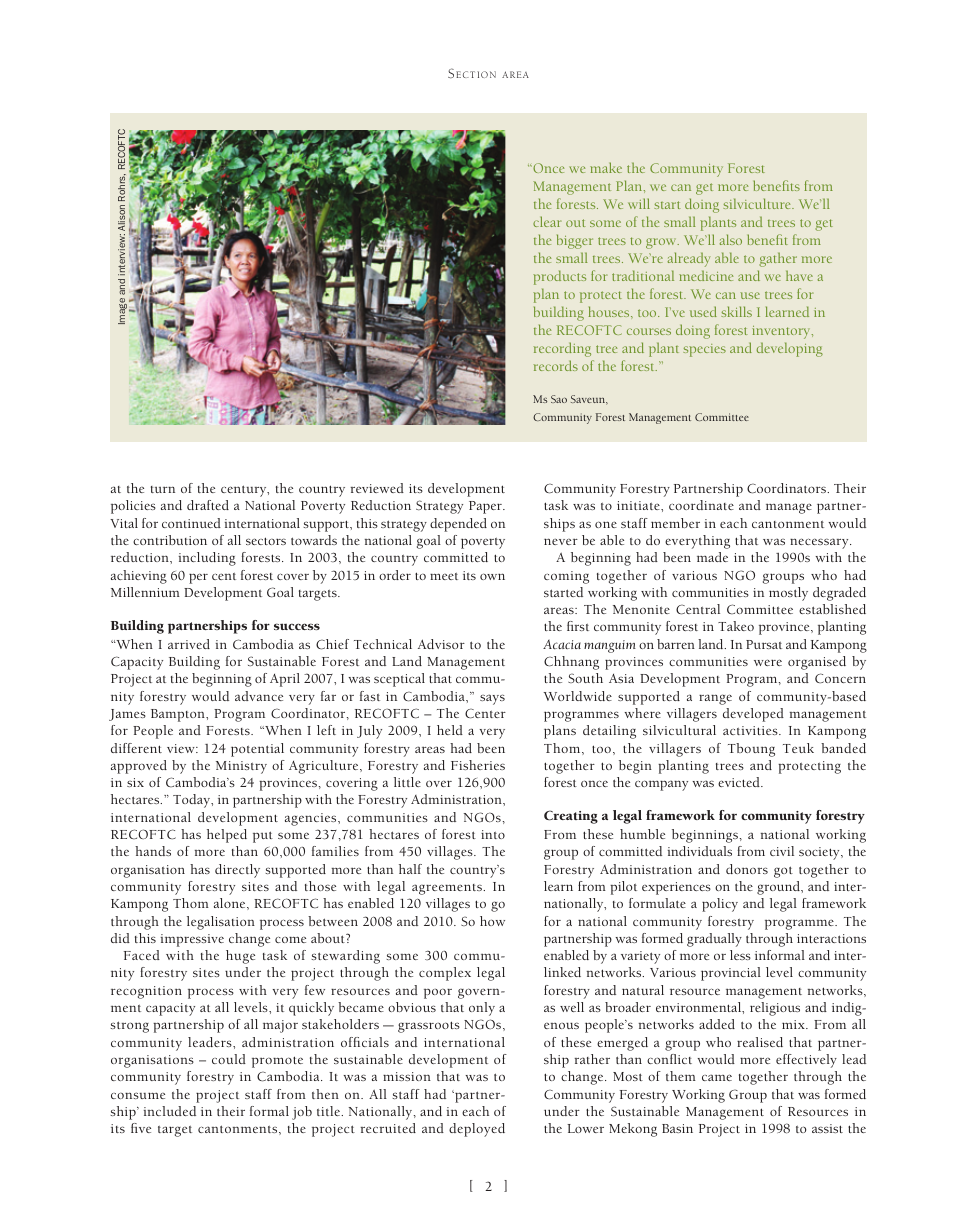 The width and height of the document is (977, 1232). What do you see at coordinates (477, 1130) in the document?
I see `deployed` at bounding box center [477, 1130].
